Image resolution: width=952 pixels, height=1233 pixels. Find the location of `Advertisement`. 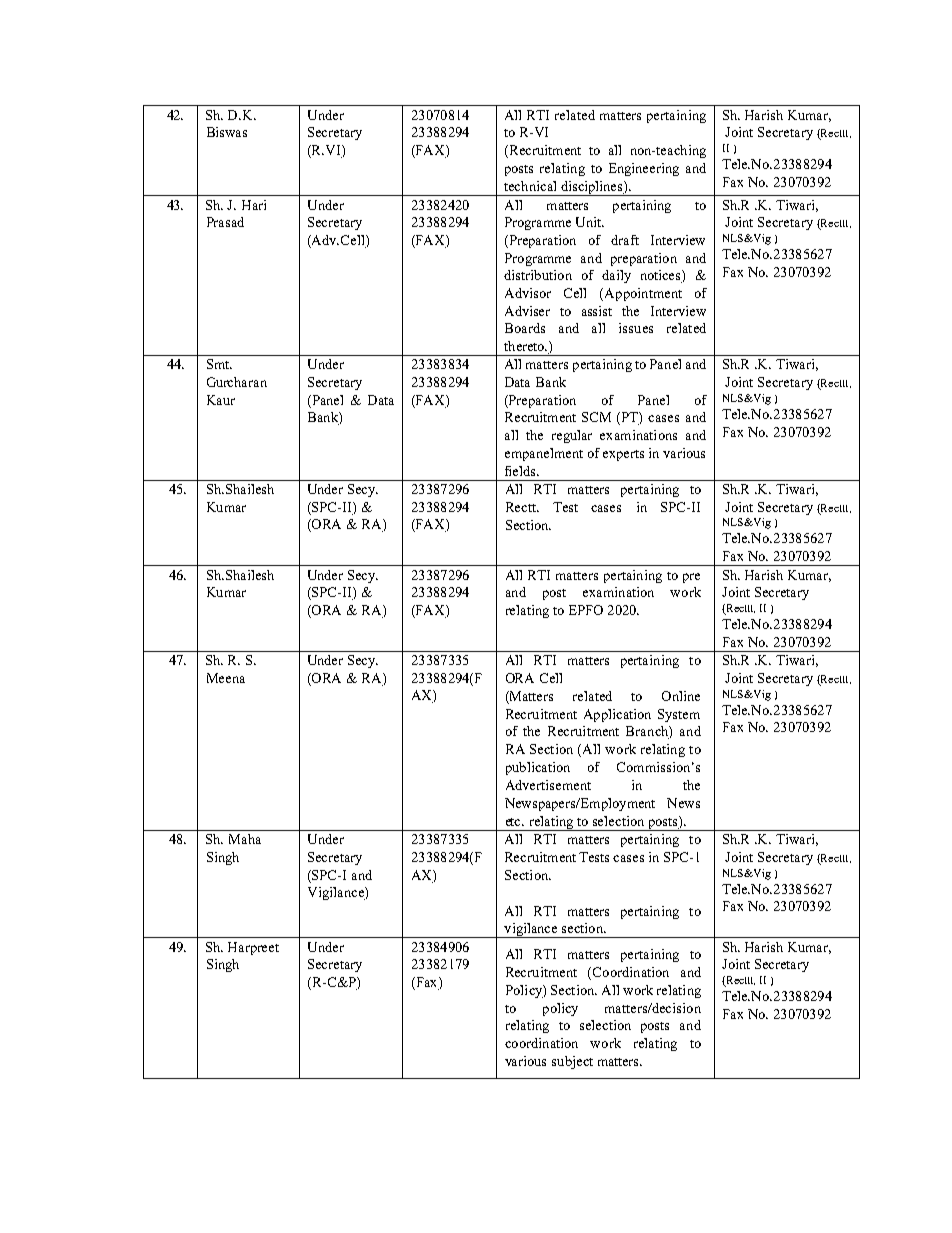

Advertisement is located at coordinates (548, 785).
